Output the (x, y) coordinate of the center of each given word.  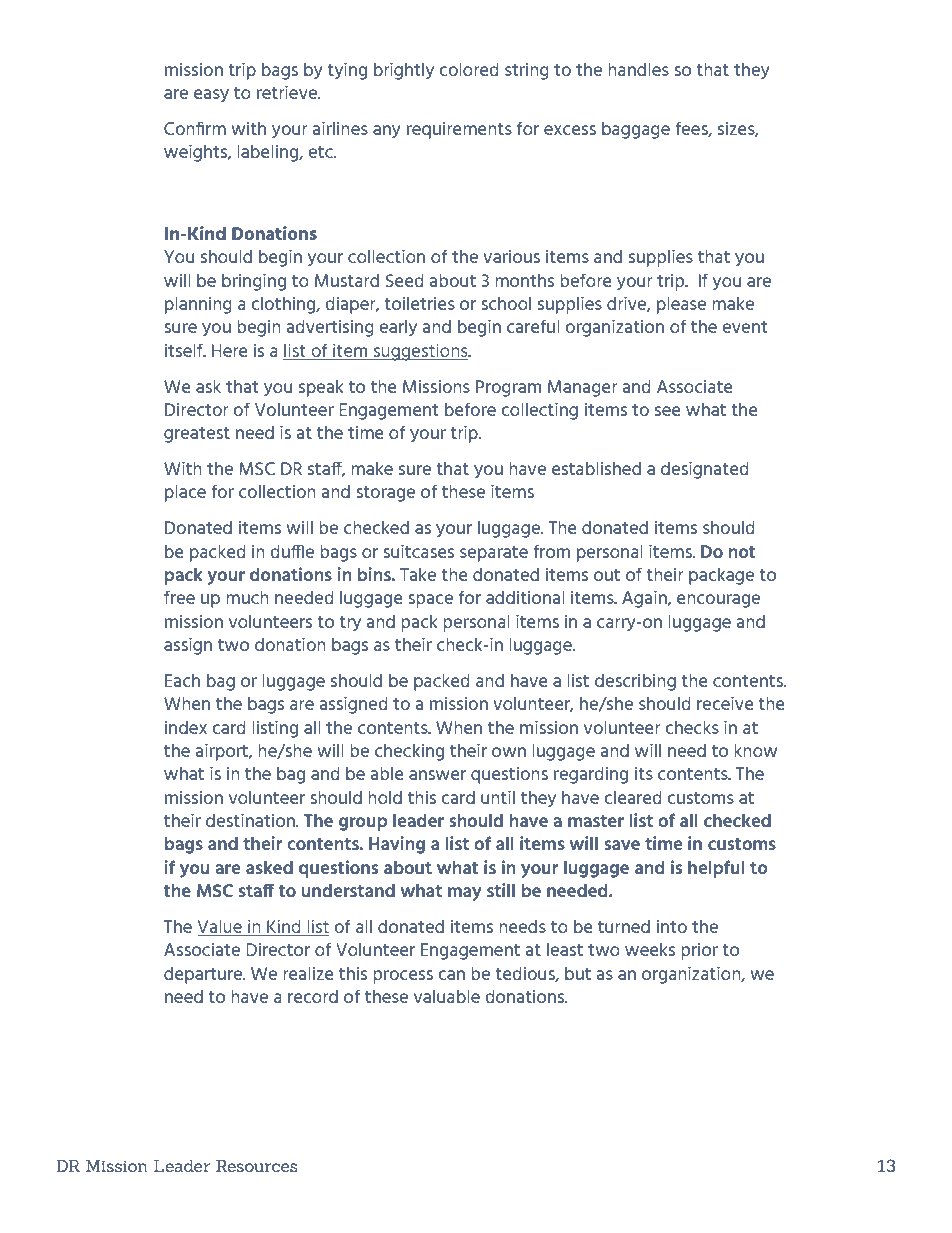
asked (269, 867)
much (247, 597)
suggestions (421, 352)
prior (699, 951)
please (681, 305)
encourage (718, 601)
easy (211, 95)
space (430, 601)
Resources (257, 1165)
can (451, 975)
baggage (636, 130)
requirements (459, 130)
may (465, 894)
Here (230, 350)
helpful (716, 869)
